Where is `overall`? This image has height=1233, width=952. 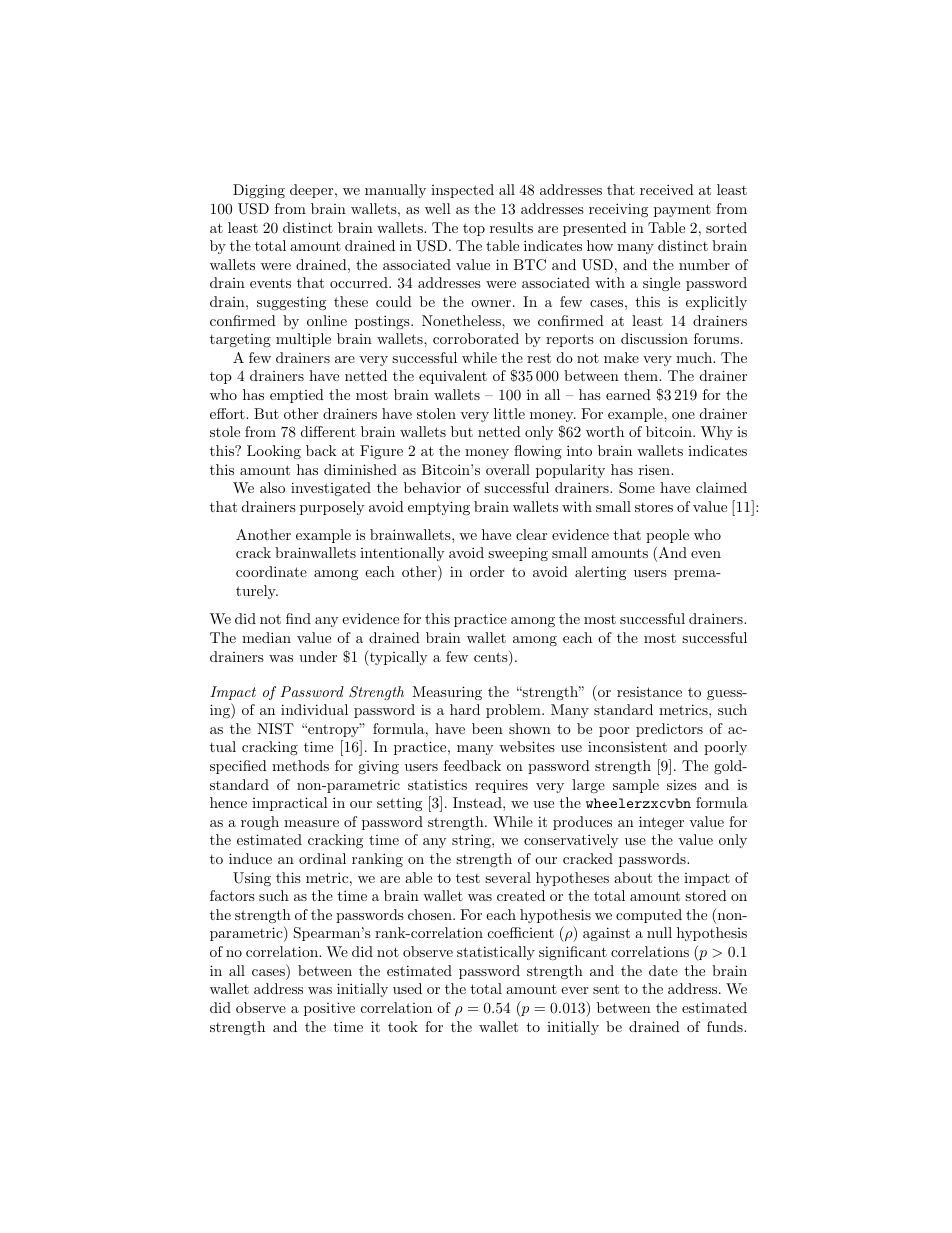
overall is located at coordinates (508, 469).
